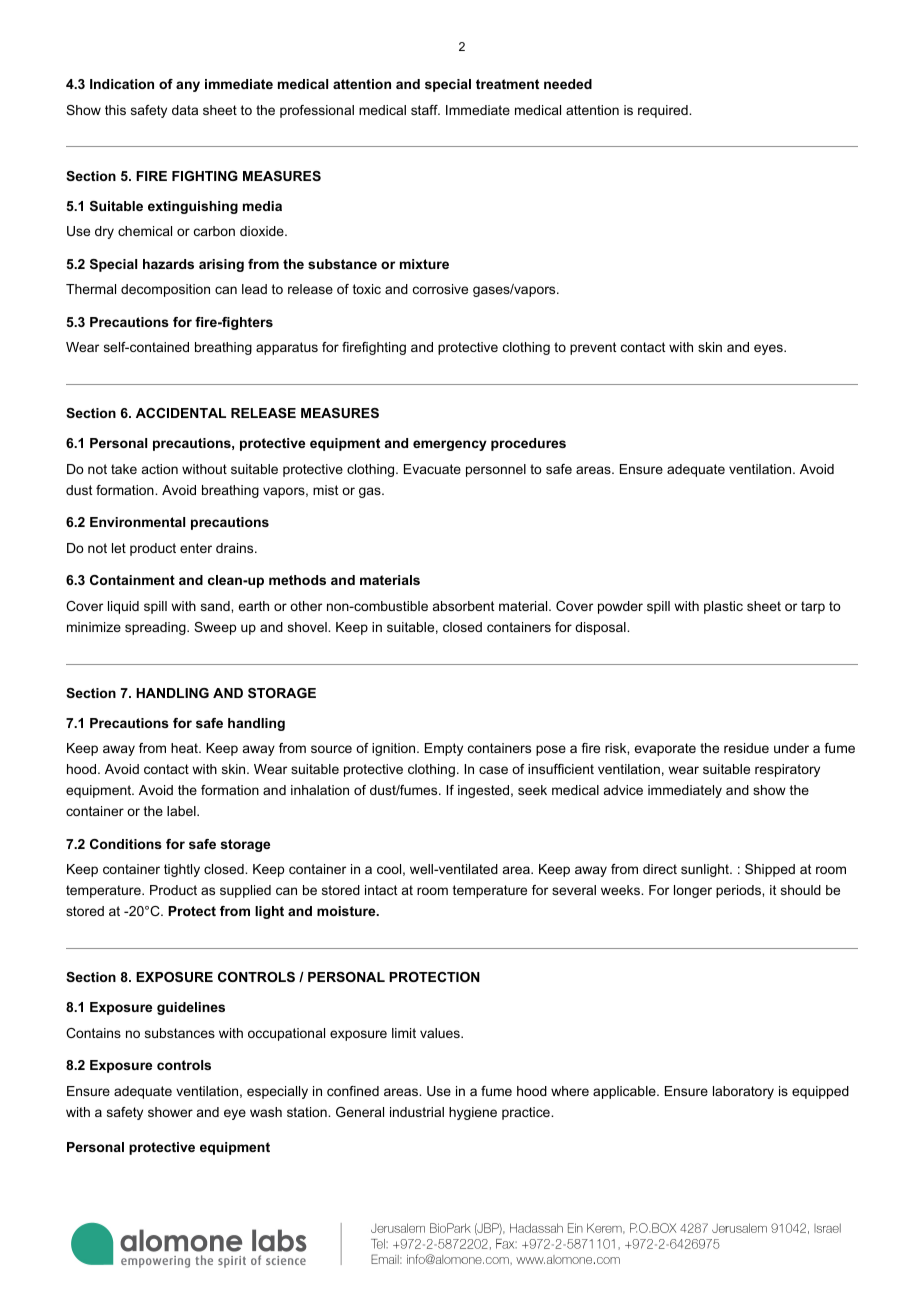 Image resolution: width=924 pixels, height=1308 pixels. I want to click on absorbent, so click(464, 606).
